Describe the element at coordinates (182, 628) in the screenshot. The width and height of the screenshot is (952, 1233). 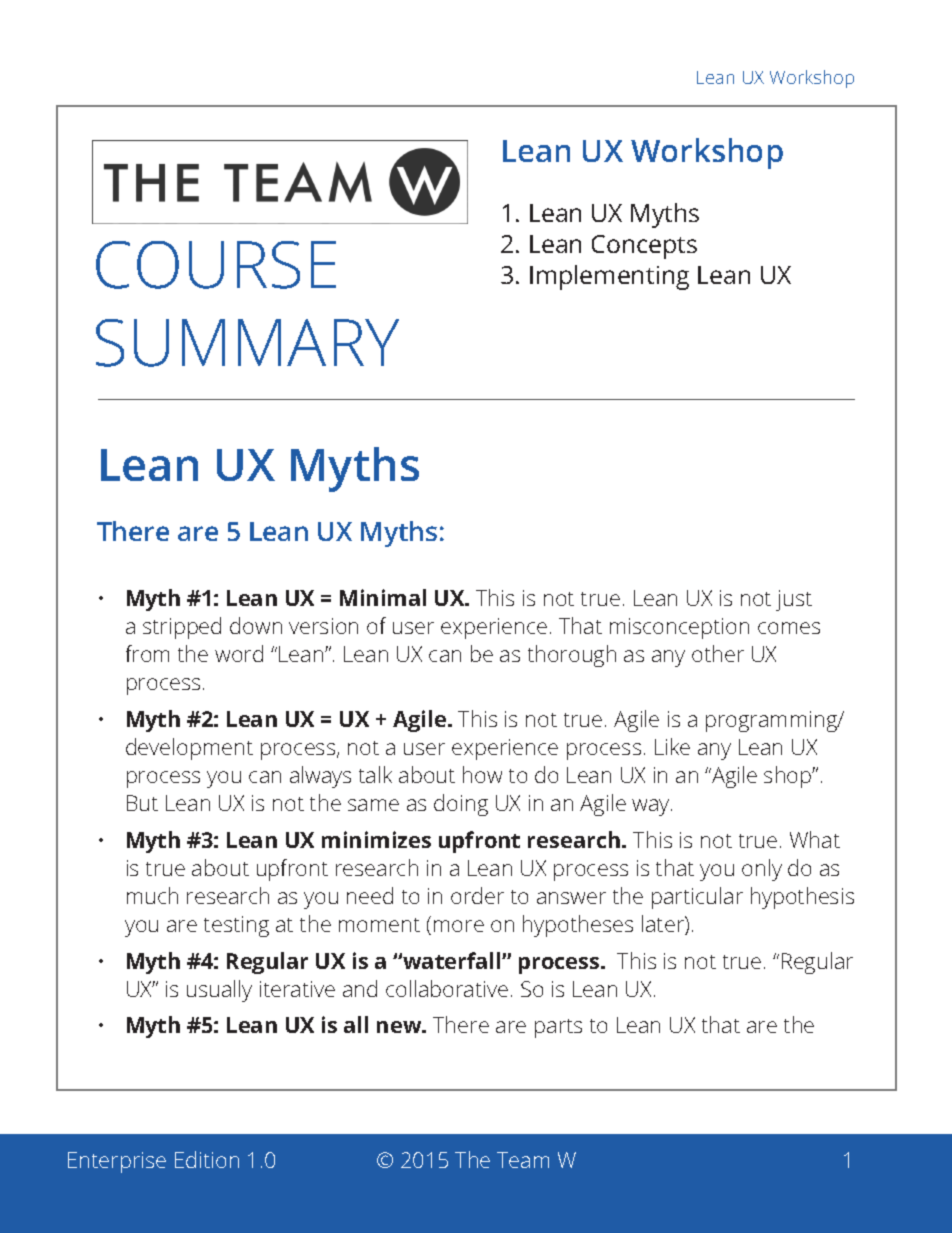
I see `stripped` at that location.
